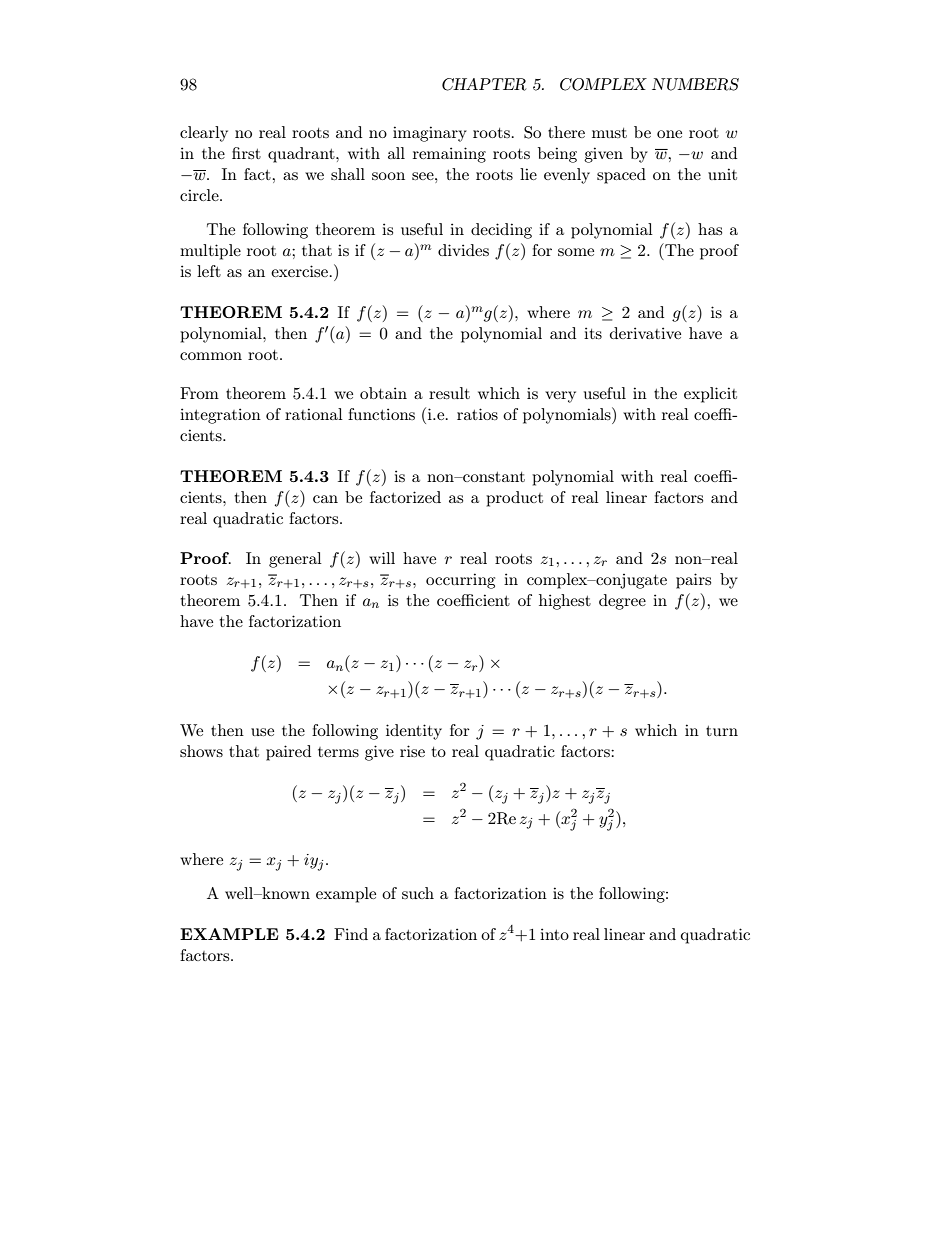  What do you see at coordinates (484, 84) in the document?
I see `CHAPTER` at bounding box center [484, 84].
